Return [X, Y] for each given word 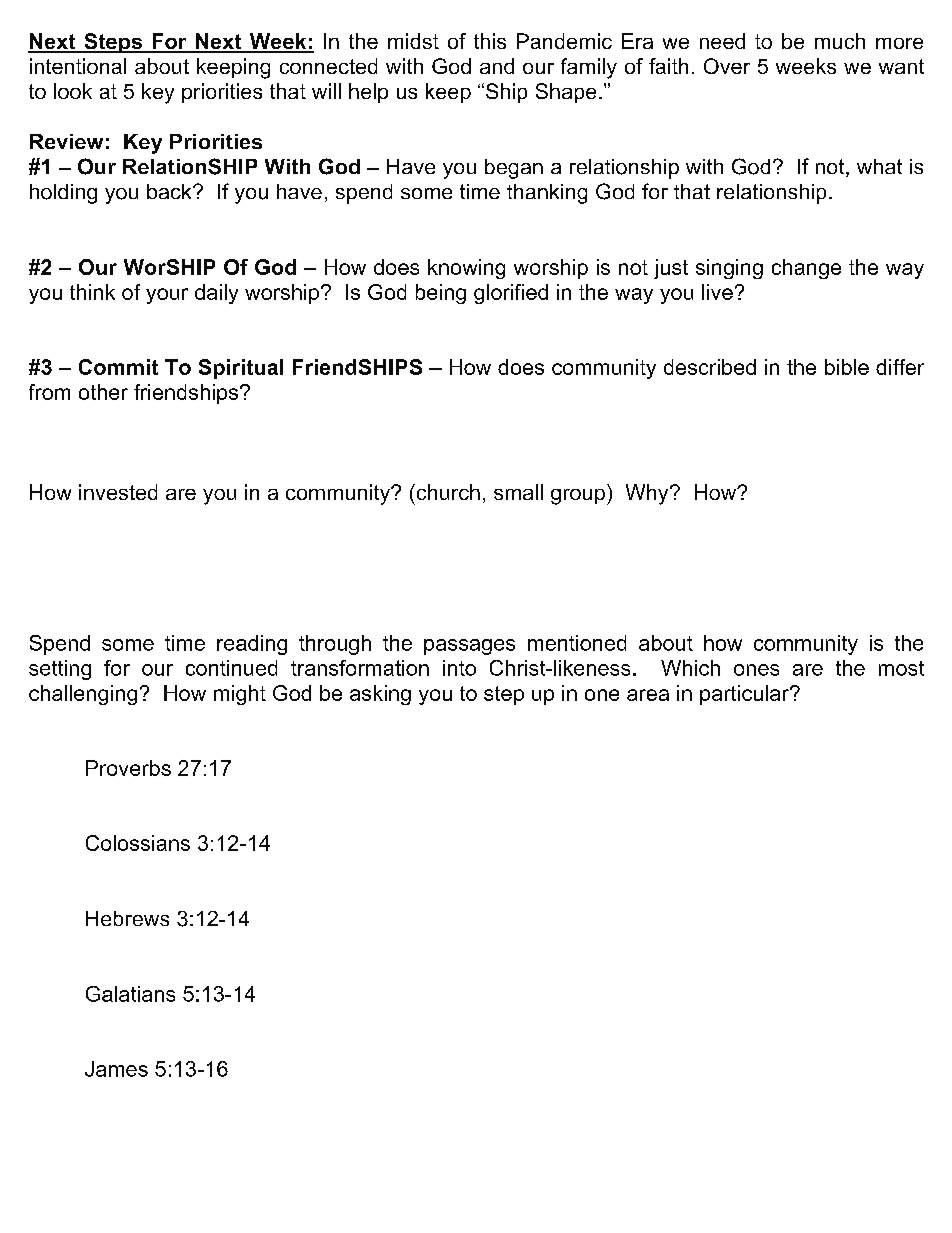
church [447, 492]
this [490, 41]
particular [745, 695]
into [459, 668]
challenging [83, 695]
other [103, 392]
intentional [78, 66]
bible [847, 367]
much [840, 41]
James [116, 1069]
